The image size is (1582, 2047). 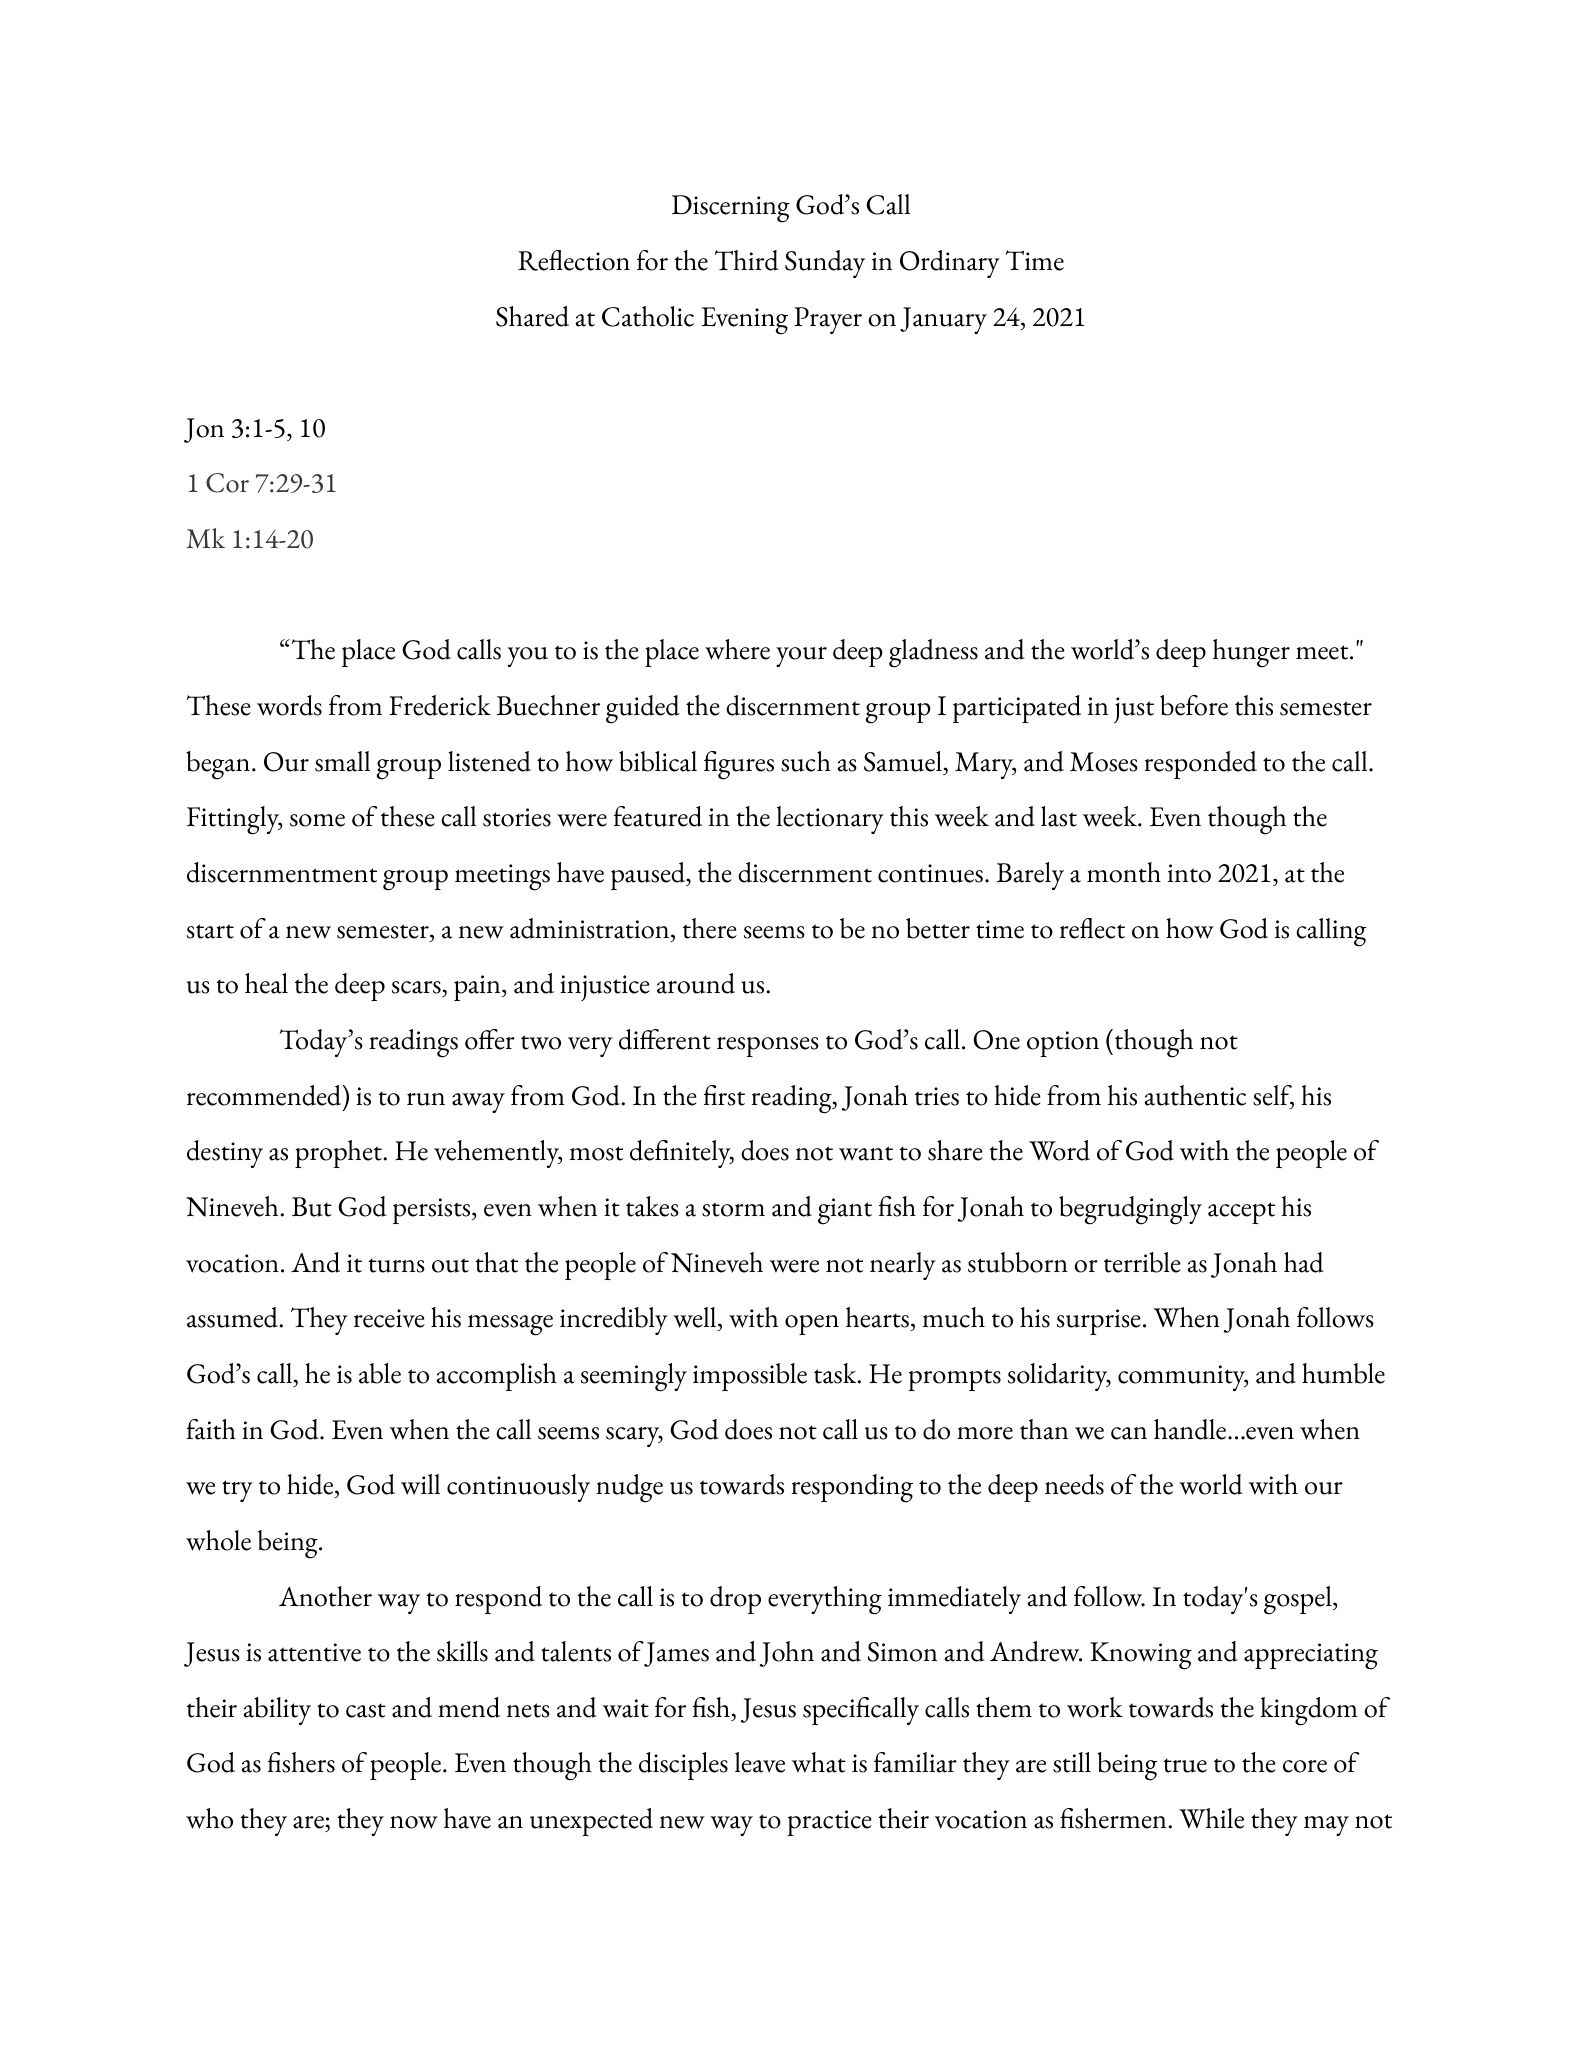 I want to click on scars, so click(x=417, y=989).
